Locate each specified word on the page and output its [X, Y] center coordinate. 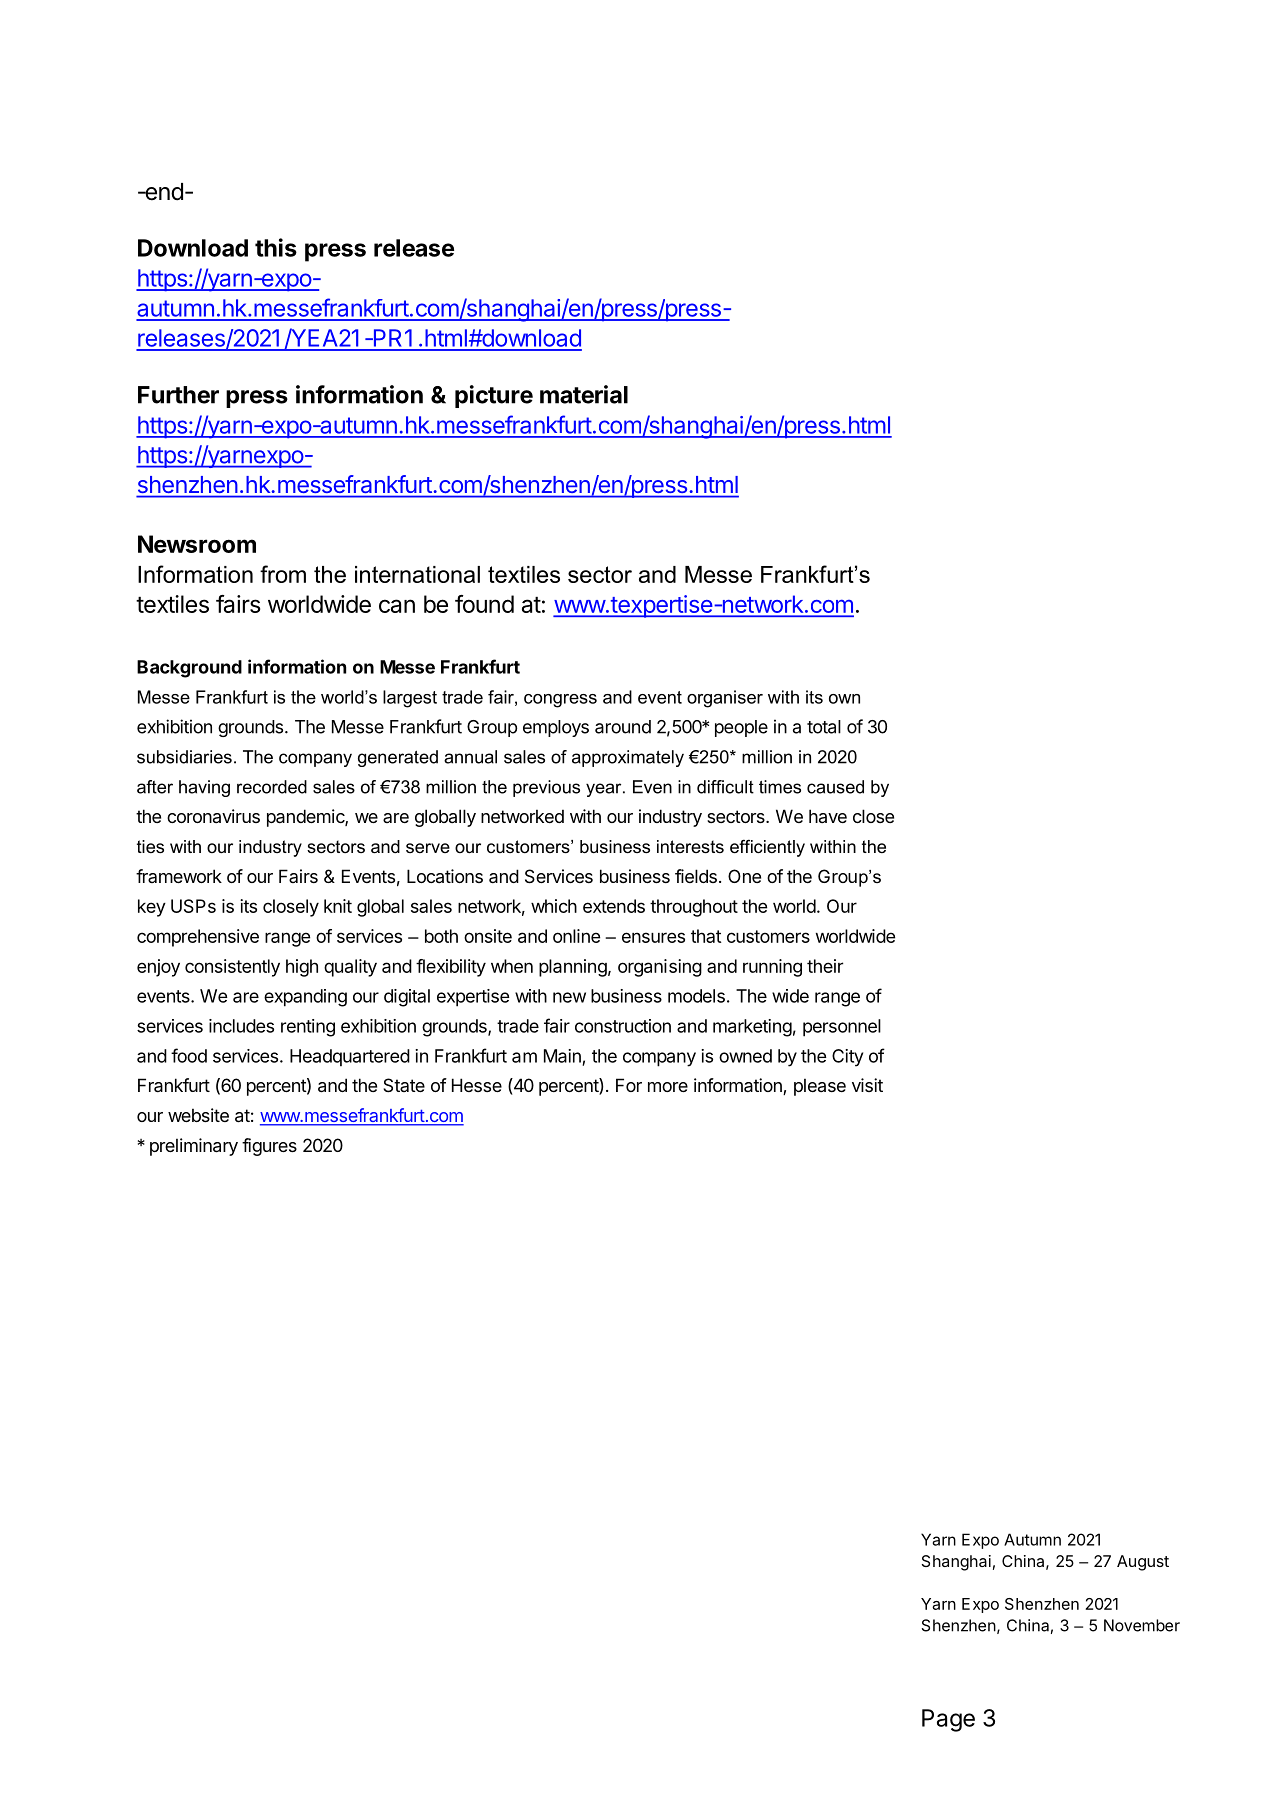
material [584, 394]
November [1142, 1625]
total [824, 727]
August [1143, 1563]
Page [948, 1720]
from [283, 574]
